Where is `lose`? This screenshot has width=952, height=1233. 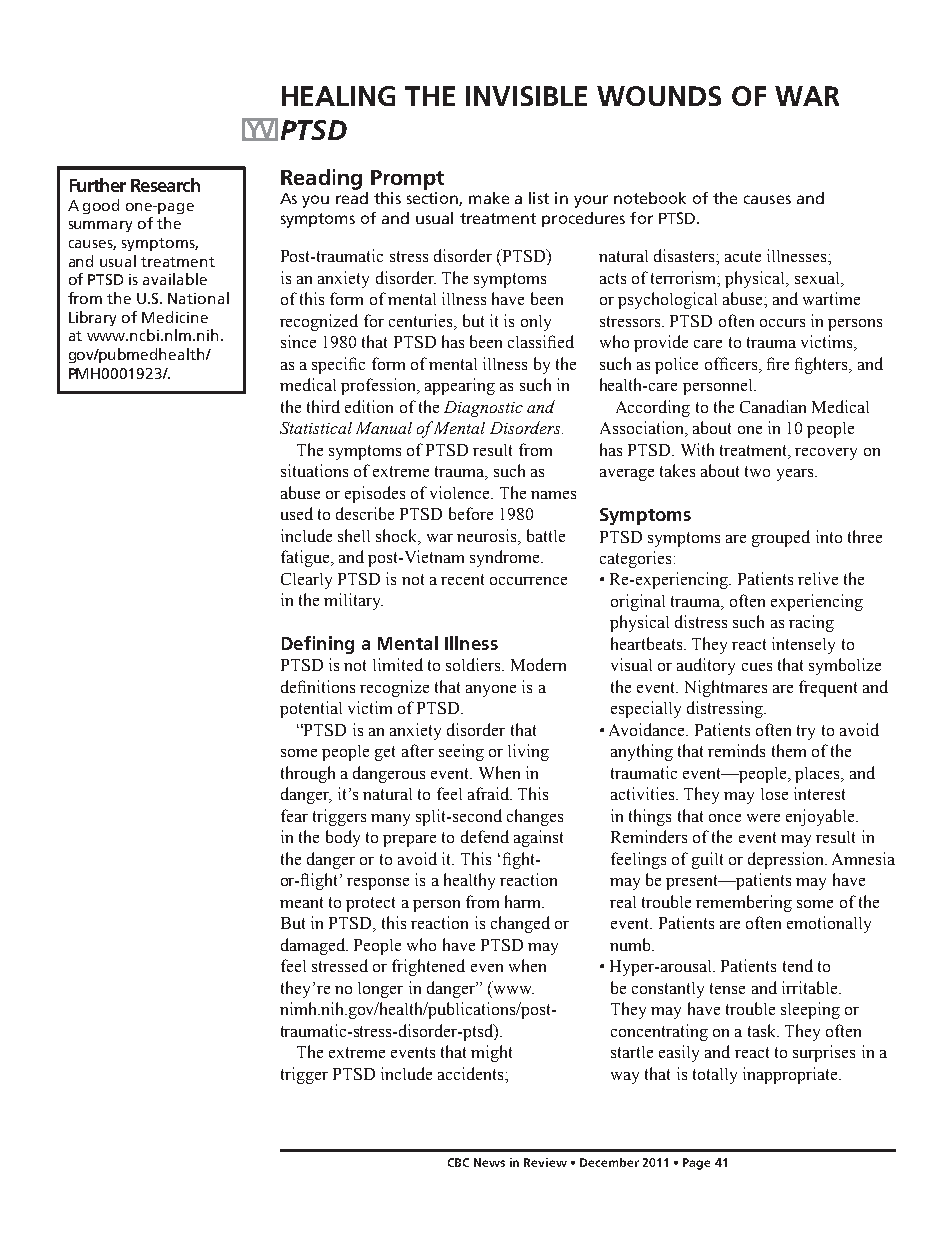
lose is located at coordinates (774, 794).
